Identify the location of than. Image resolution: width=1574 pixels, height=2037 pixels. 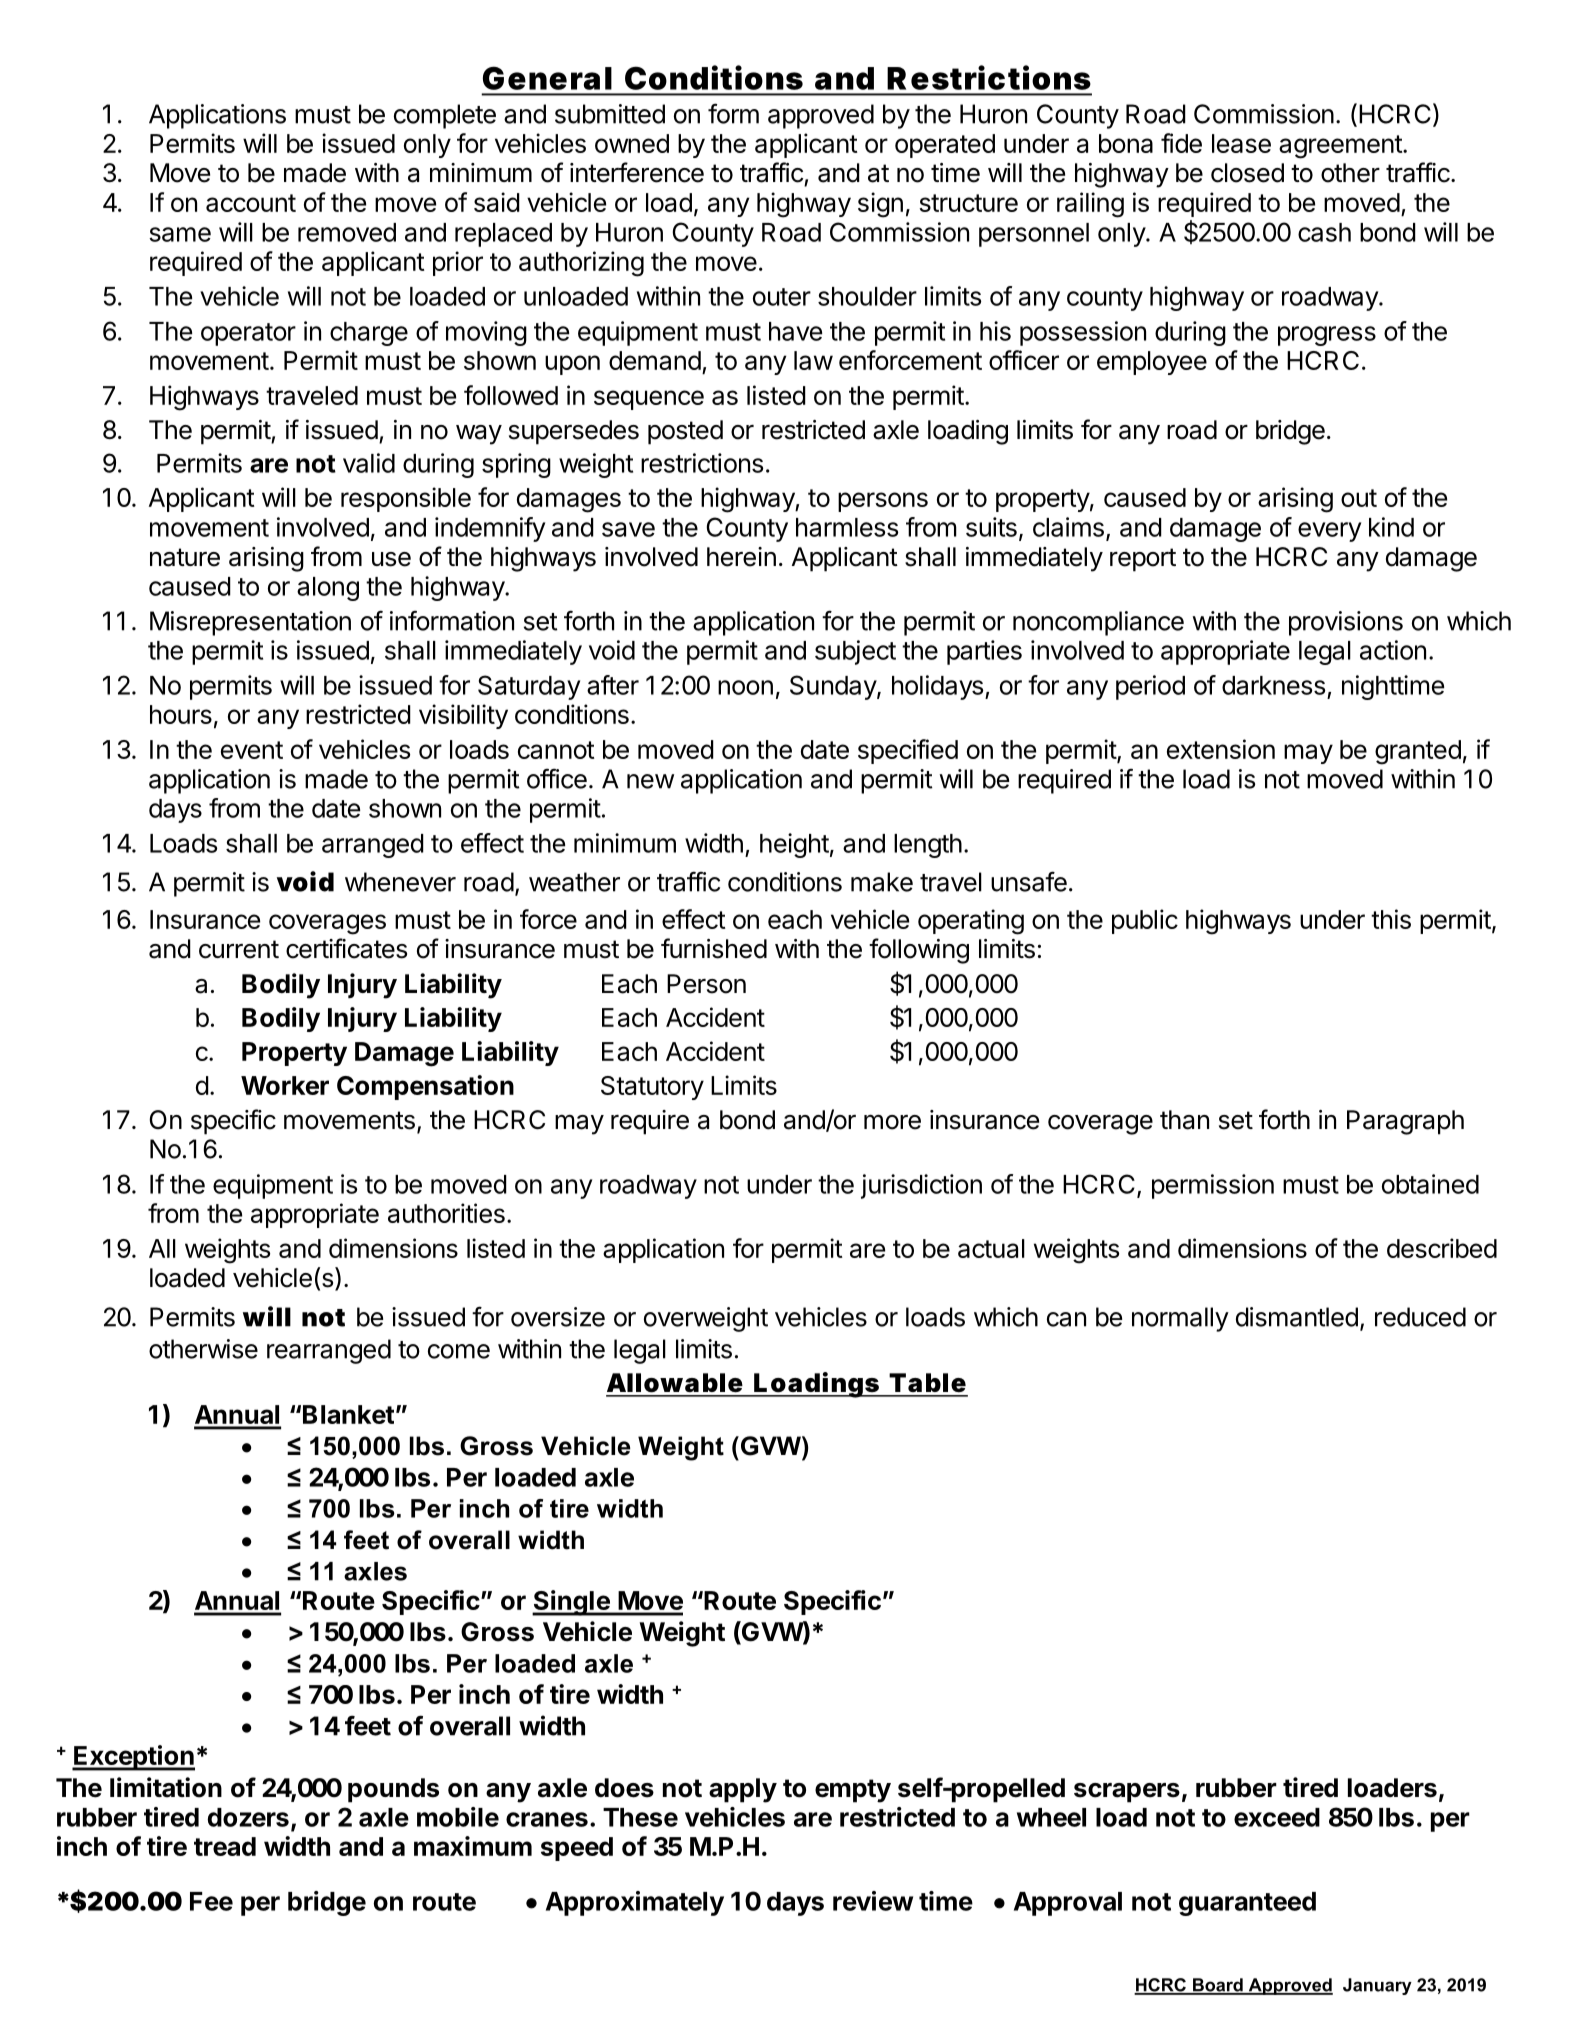
(1184, 1120).
